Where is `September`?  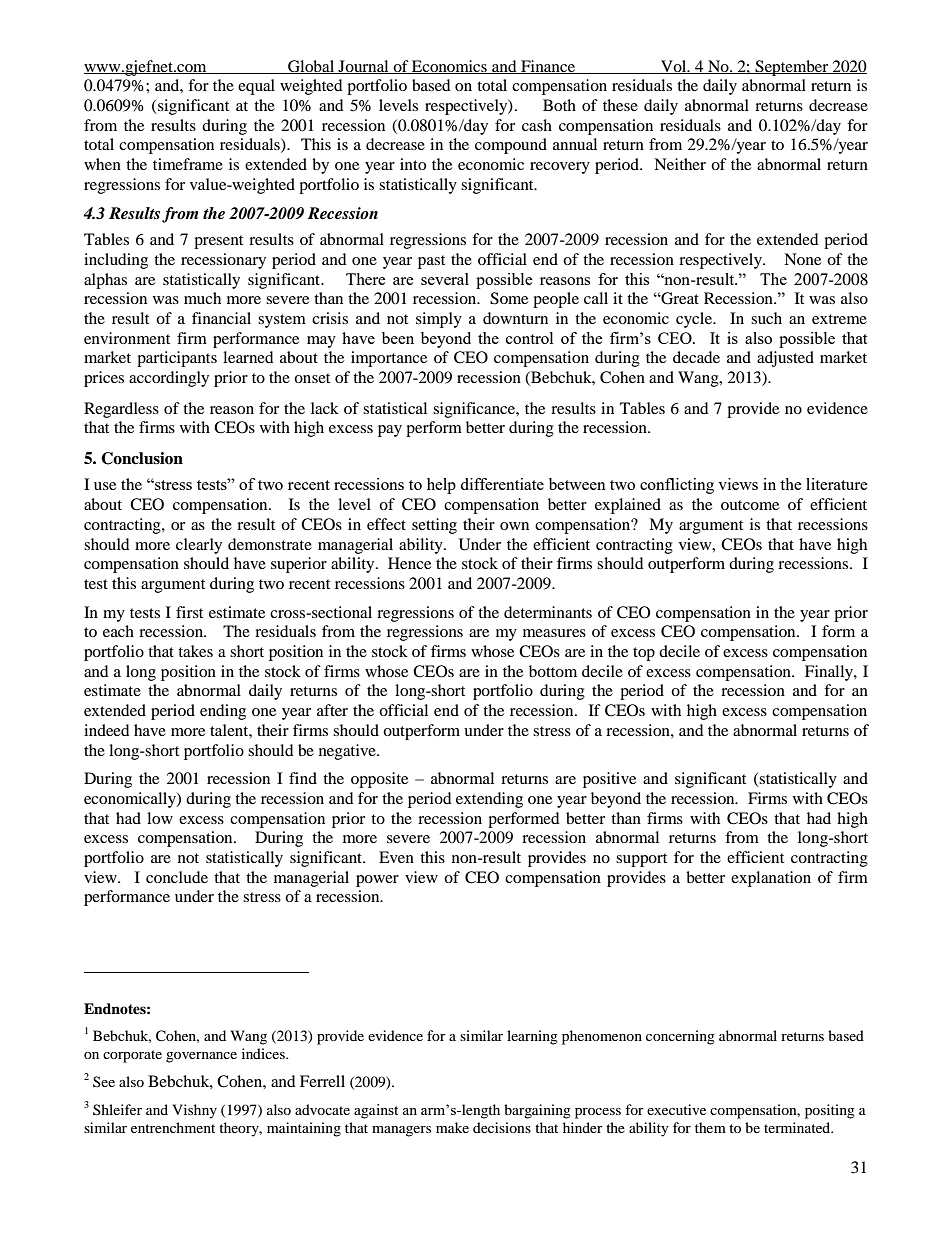 September is located at coordinates (792, 68).
